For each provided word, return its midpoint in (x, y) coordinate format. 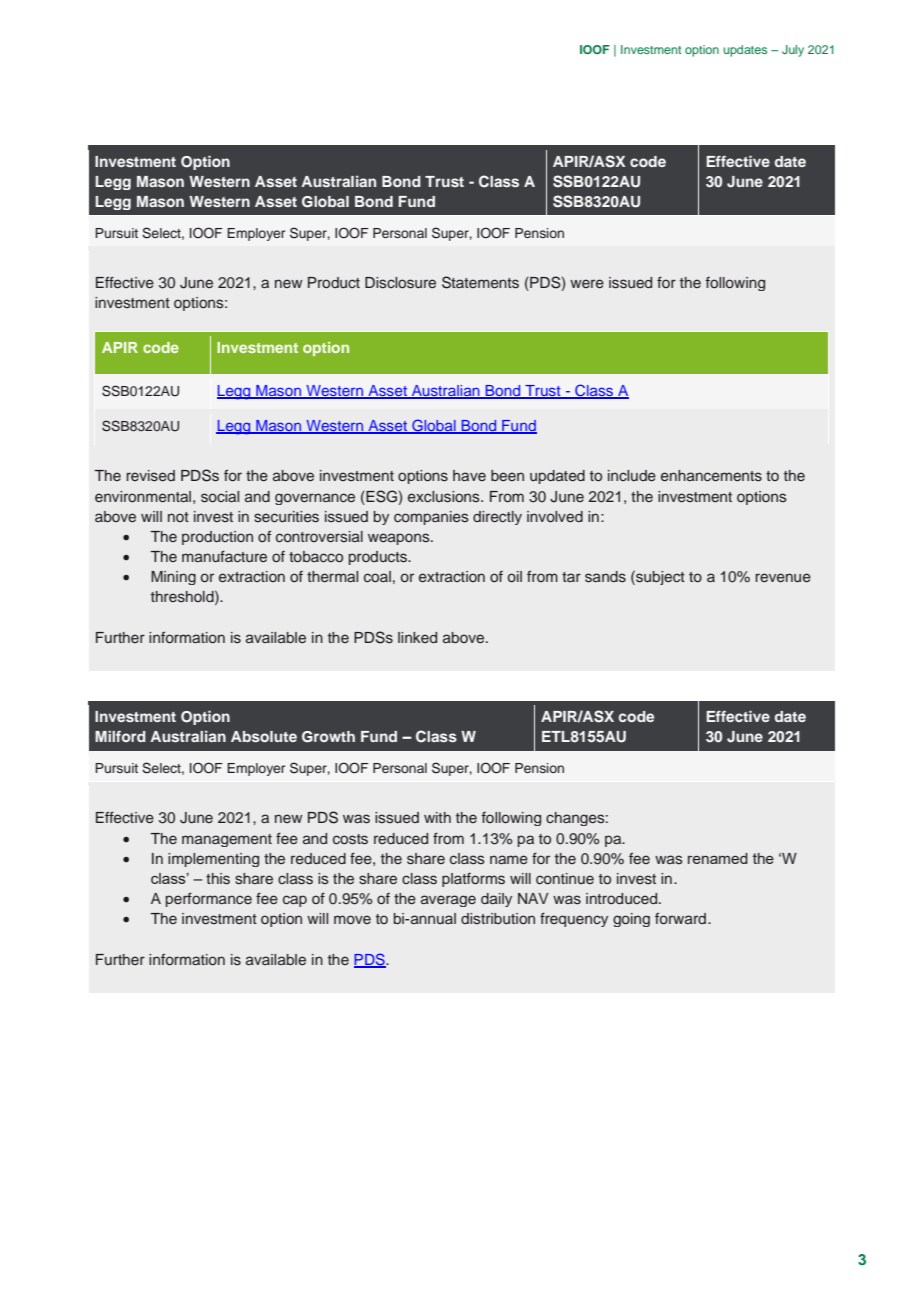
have (469, 475)
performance (209, 899)
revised (150, 476)
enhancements (711, 476)
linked (417, 637)
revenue (783, 577)
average (448, 901)
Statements (480, 282)
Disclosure (400, 283)
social (220, 497)
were (587, 283)
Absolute (264, 736)
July (793, 51)
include (632, 475)
